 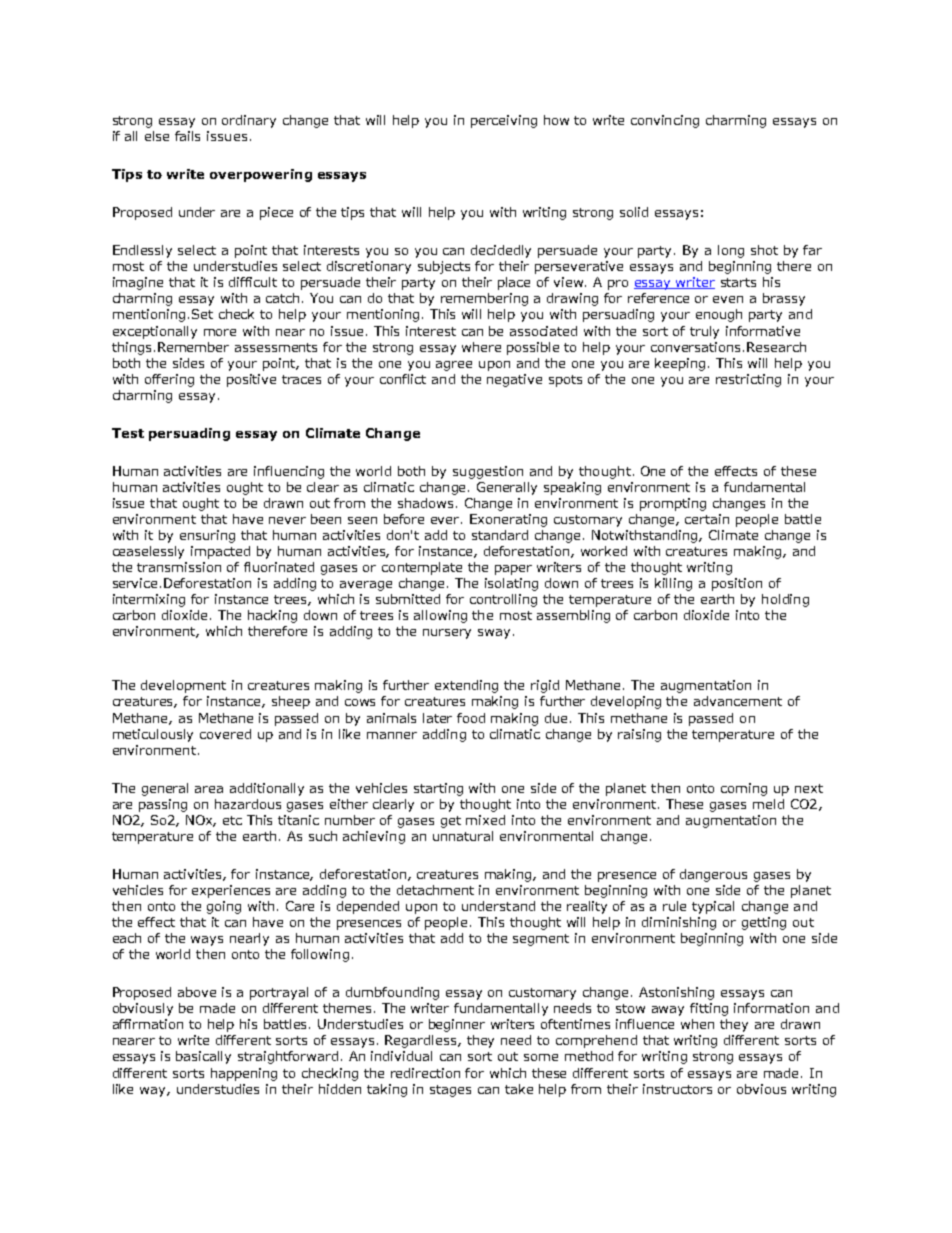 I want to click on coming, so click(x=744, y=789).
